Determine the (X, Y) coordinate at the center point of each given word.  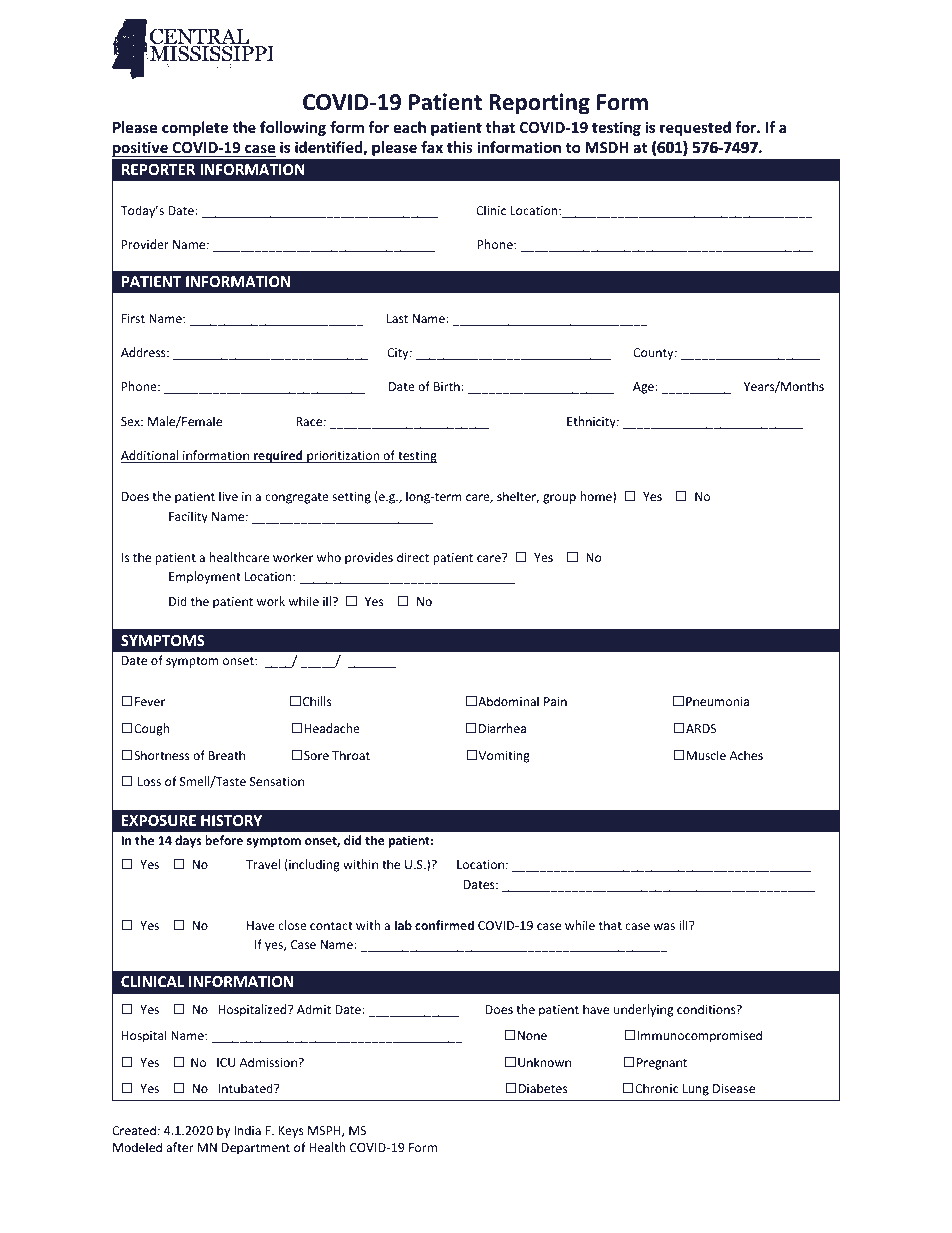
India (247, 1130)
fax (432, 147)
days (188, 841)
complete (195, 128)
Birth (448, 386)
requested (695, 128)
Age (644, 388)
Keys (291, 1132)
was (664, 926)
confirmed (444, 925)
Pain (555, 701)
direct (413, 557)
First (133, 318)
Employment (205, 577)
